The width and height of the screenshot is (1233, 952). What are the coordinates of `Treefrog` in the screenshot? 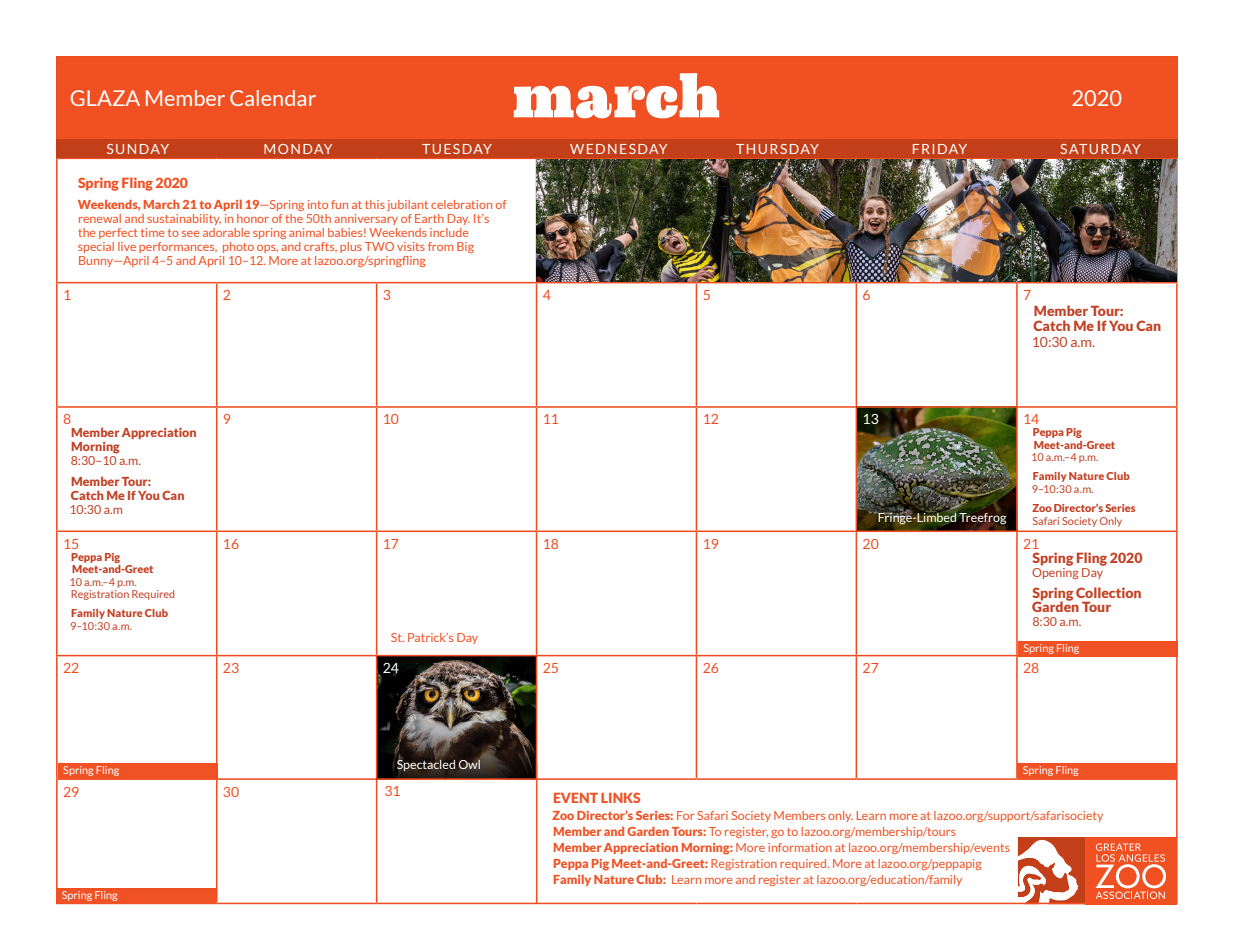 It's located at (982, 518).
